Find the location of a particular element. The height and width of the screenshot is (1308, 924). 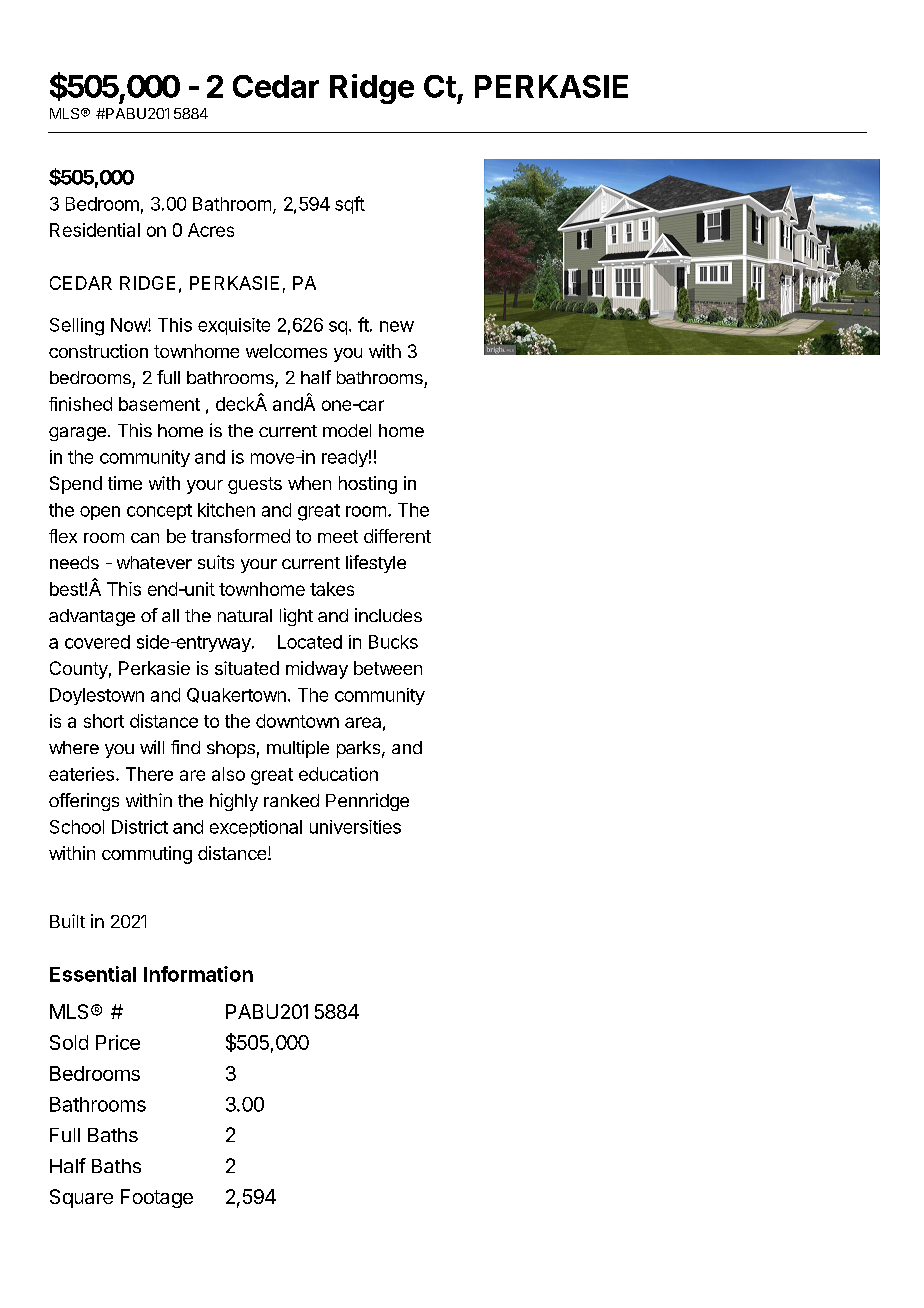

Now is located at coordinates (130, 325).
